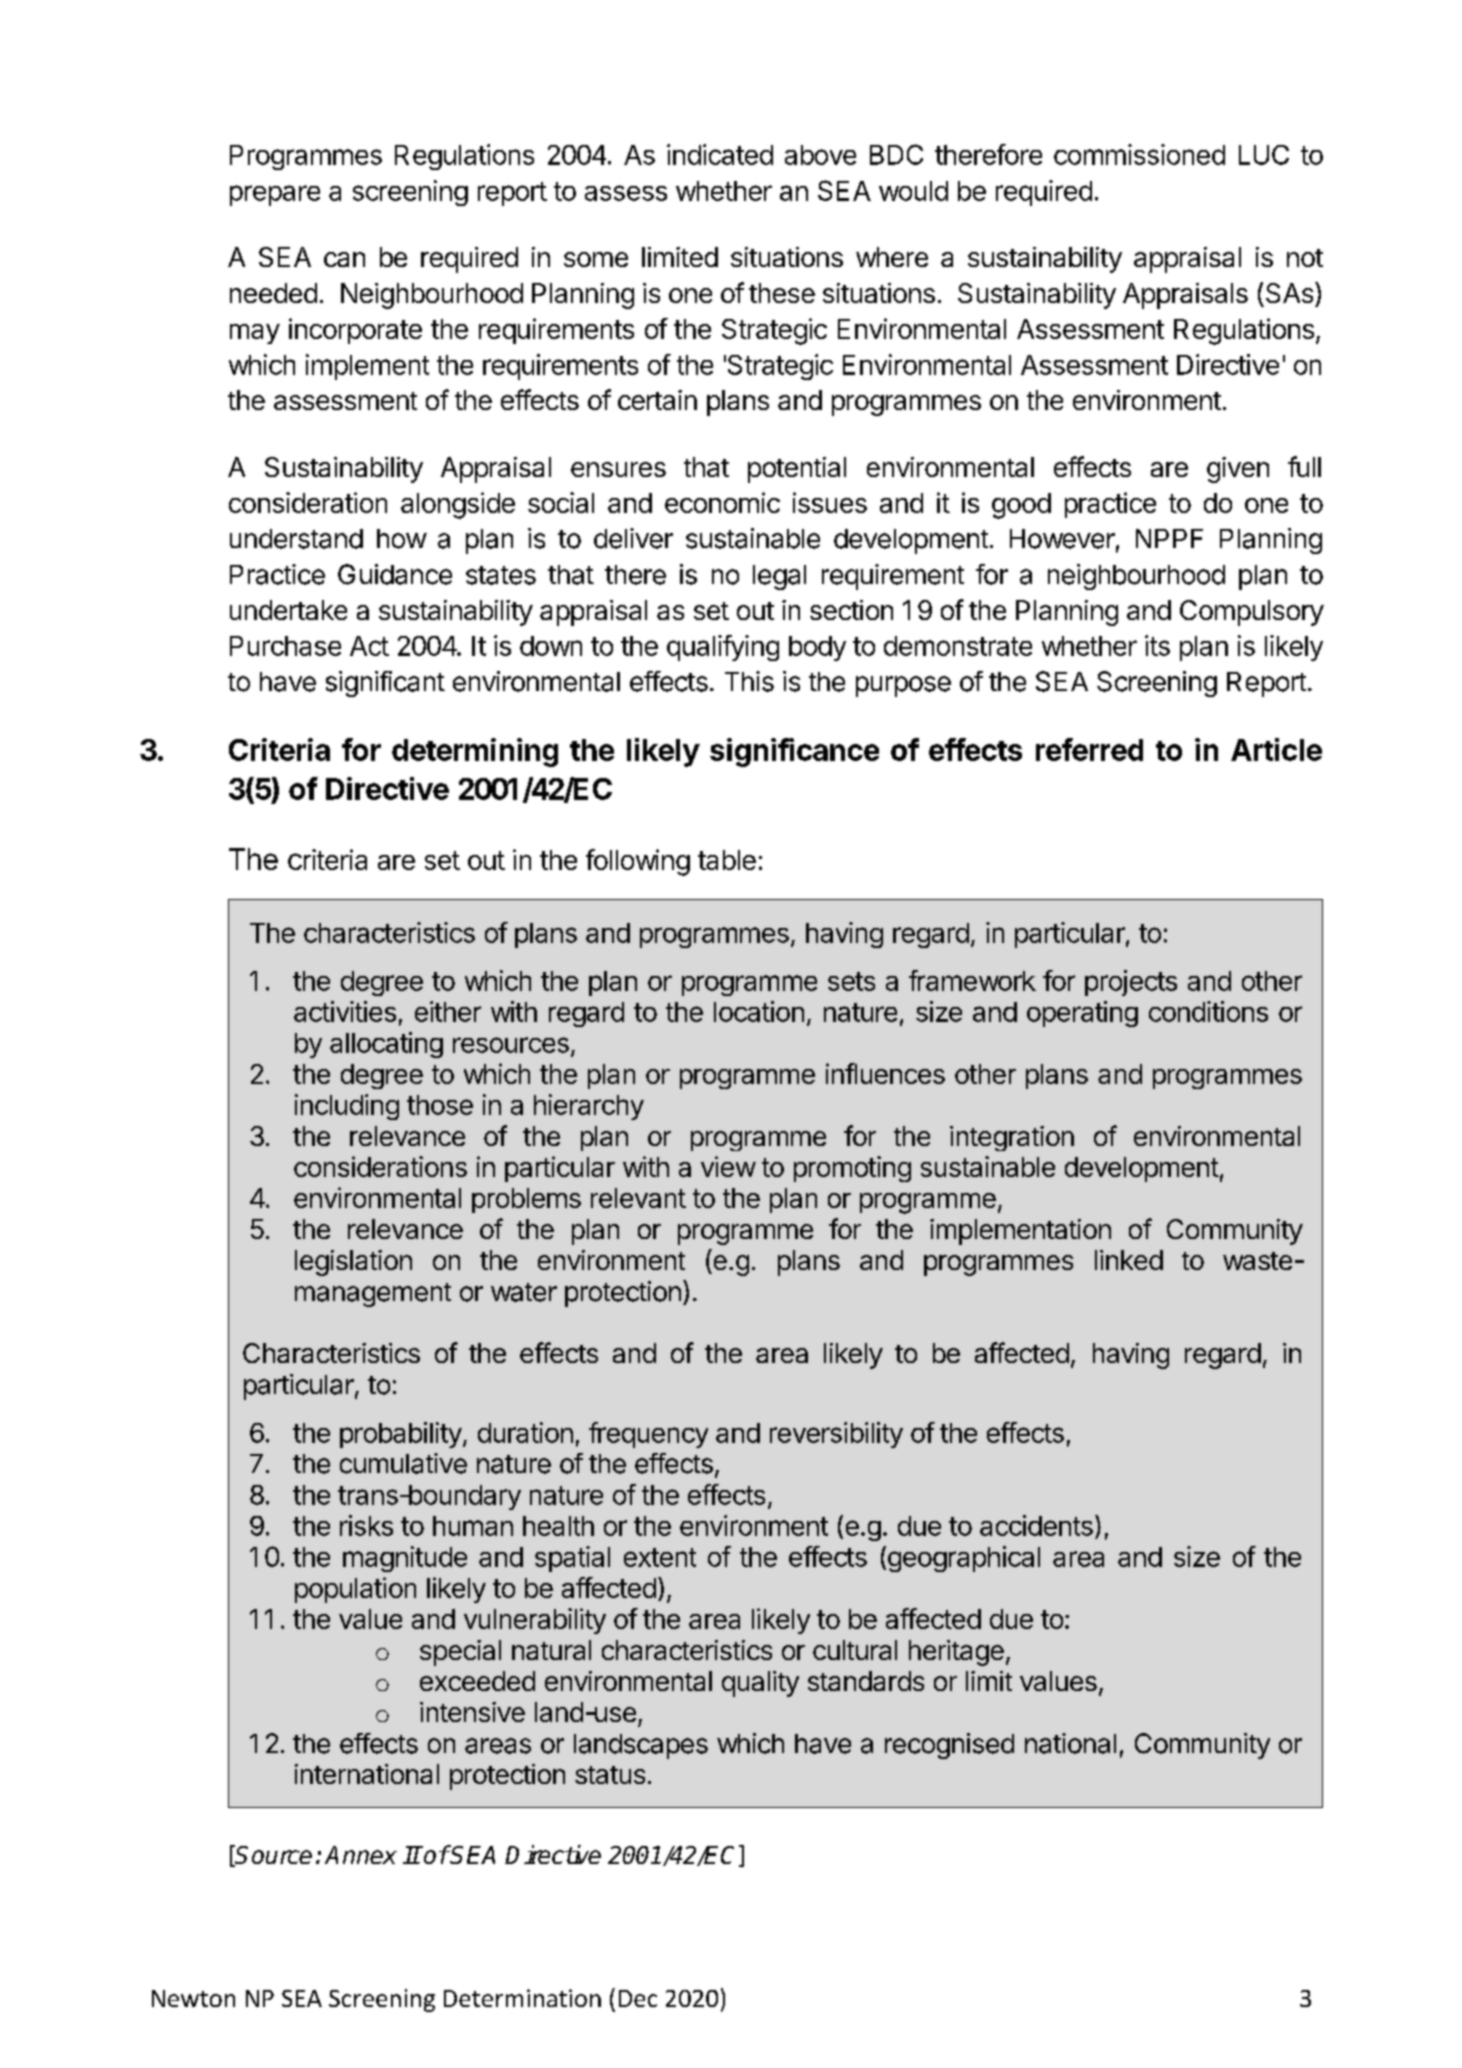  Describe the element at coordinates (361, 1855) in the document. I see `Annex` at that location.
